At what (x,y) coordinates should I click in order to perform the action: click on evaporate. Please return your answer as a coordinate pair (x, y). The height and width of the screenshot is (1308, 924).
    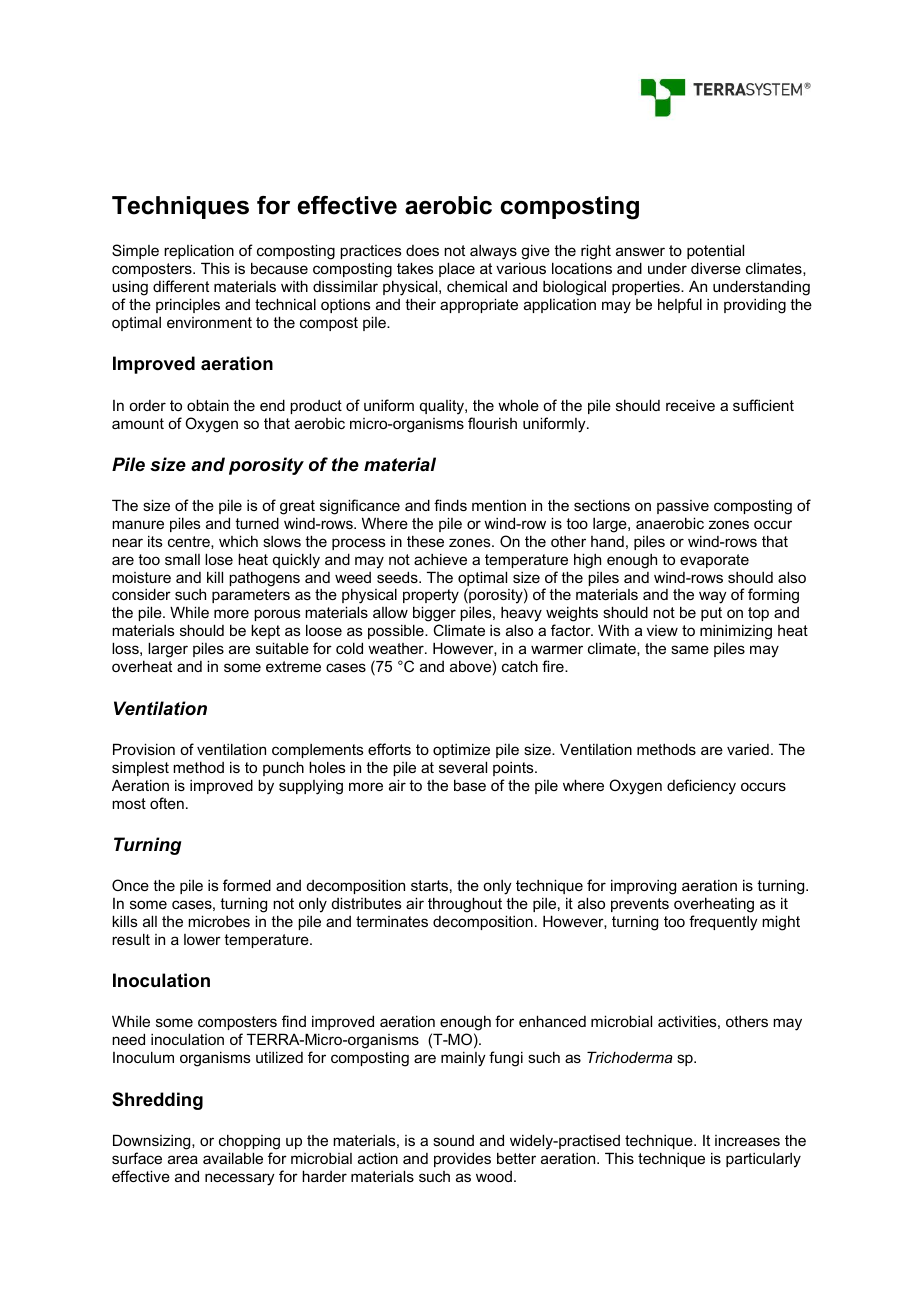
    Looking at the image, I should click on (714, 561).
